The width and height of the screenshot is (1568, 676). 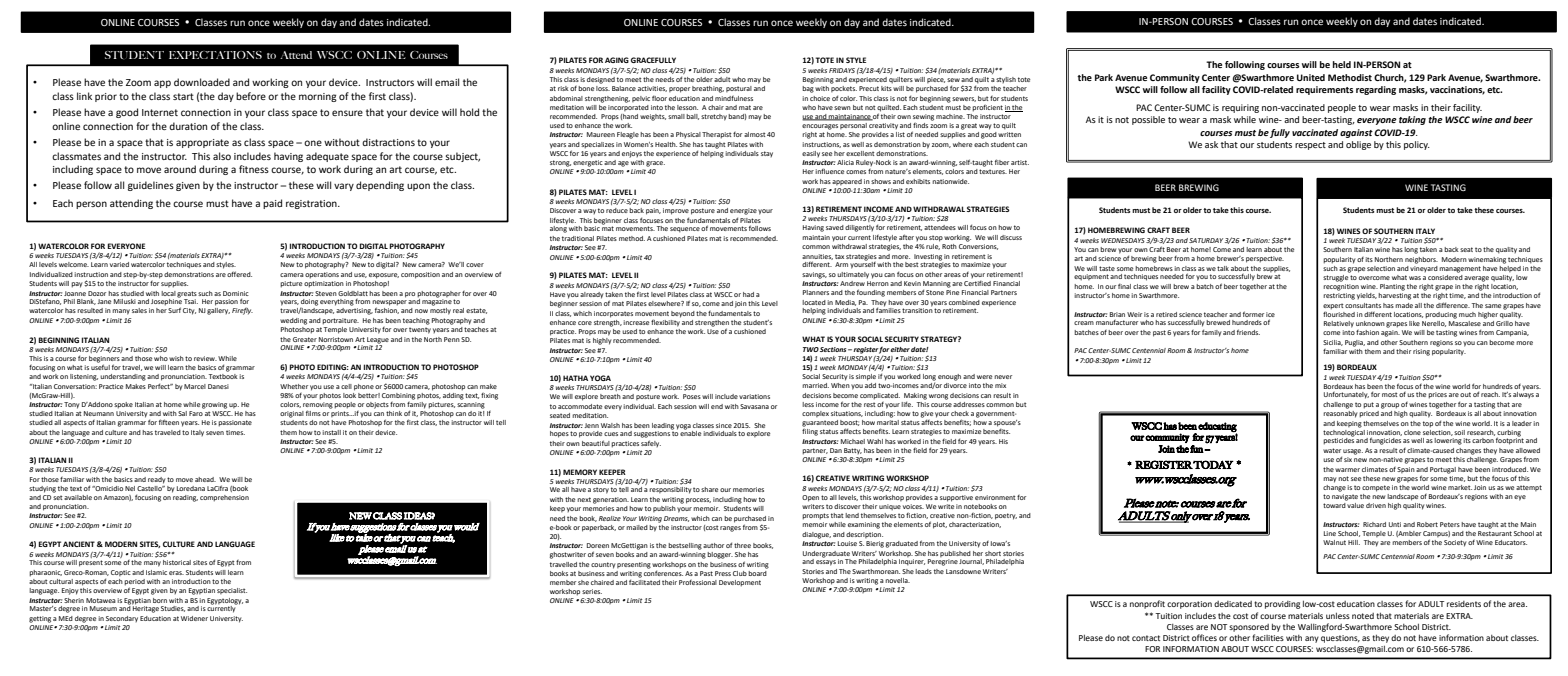 What do you see at coordinates (1385, 441) in the screenshot?
I see `fungicides` at bounding box center [1385, 441].
